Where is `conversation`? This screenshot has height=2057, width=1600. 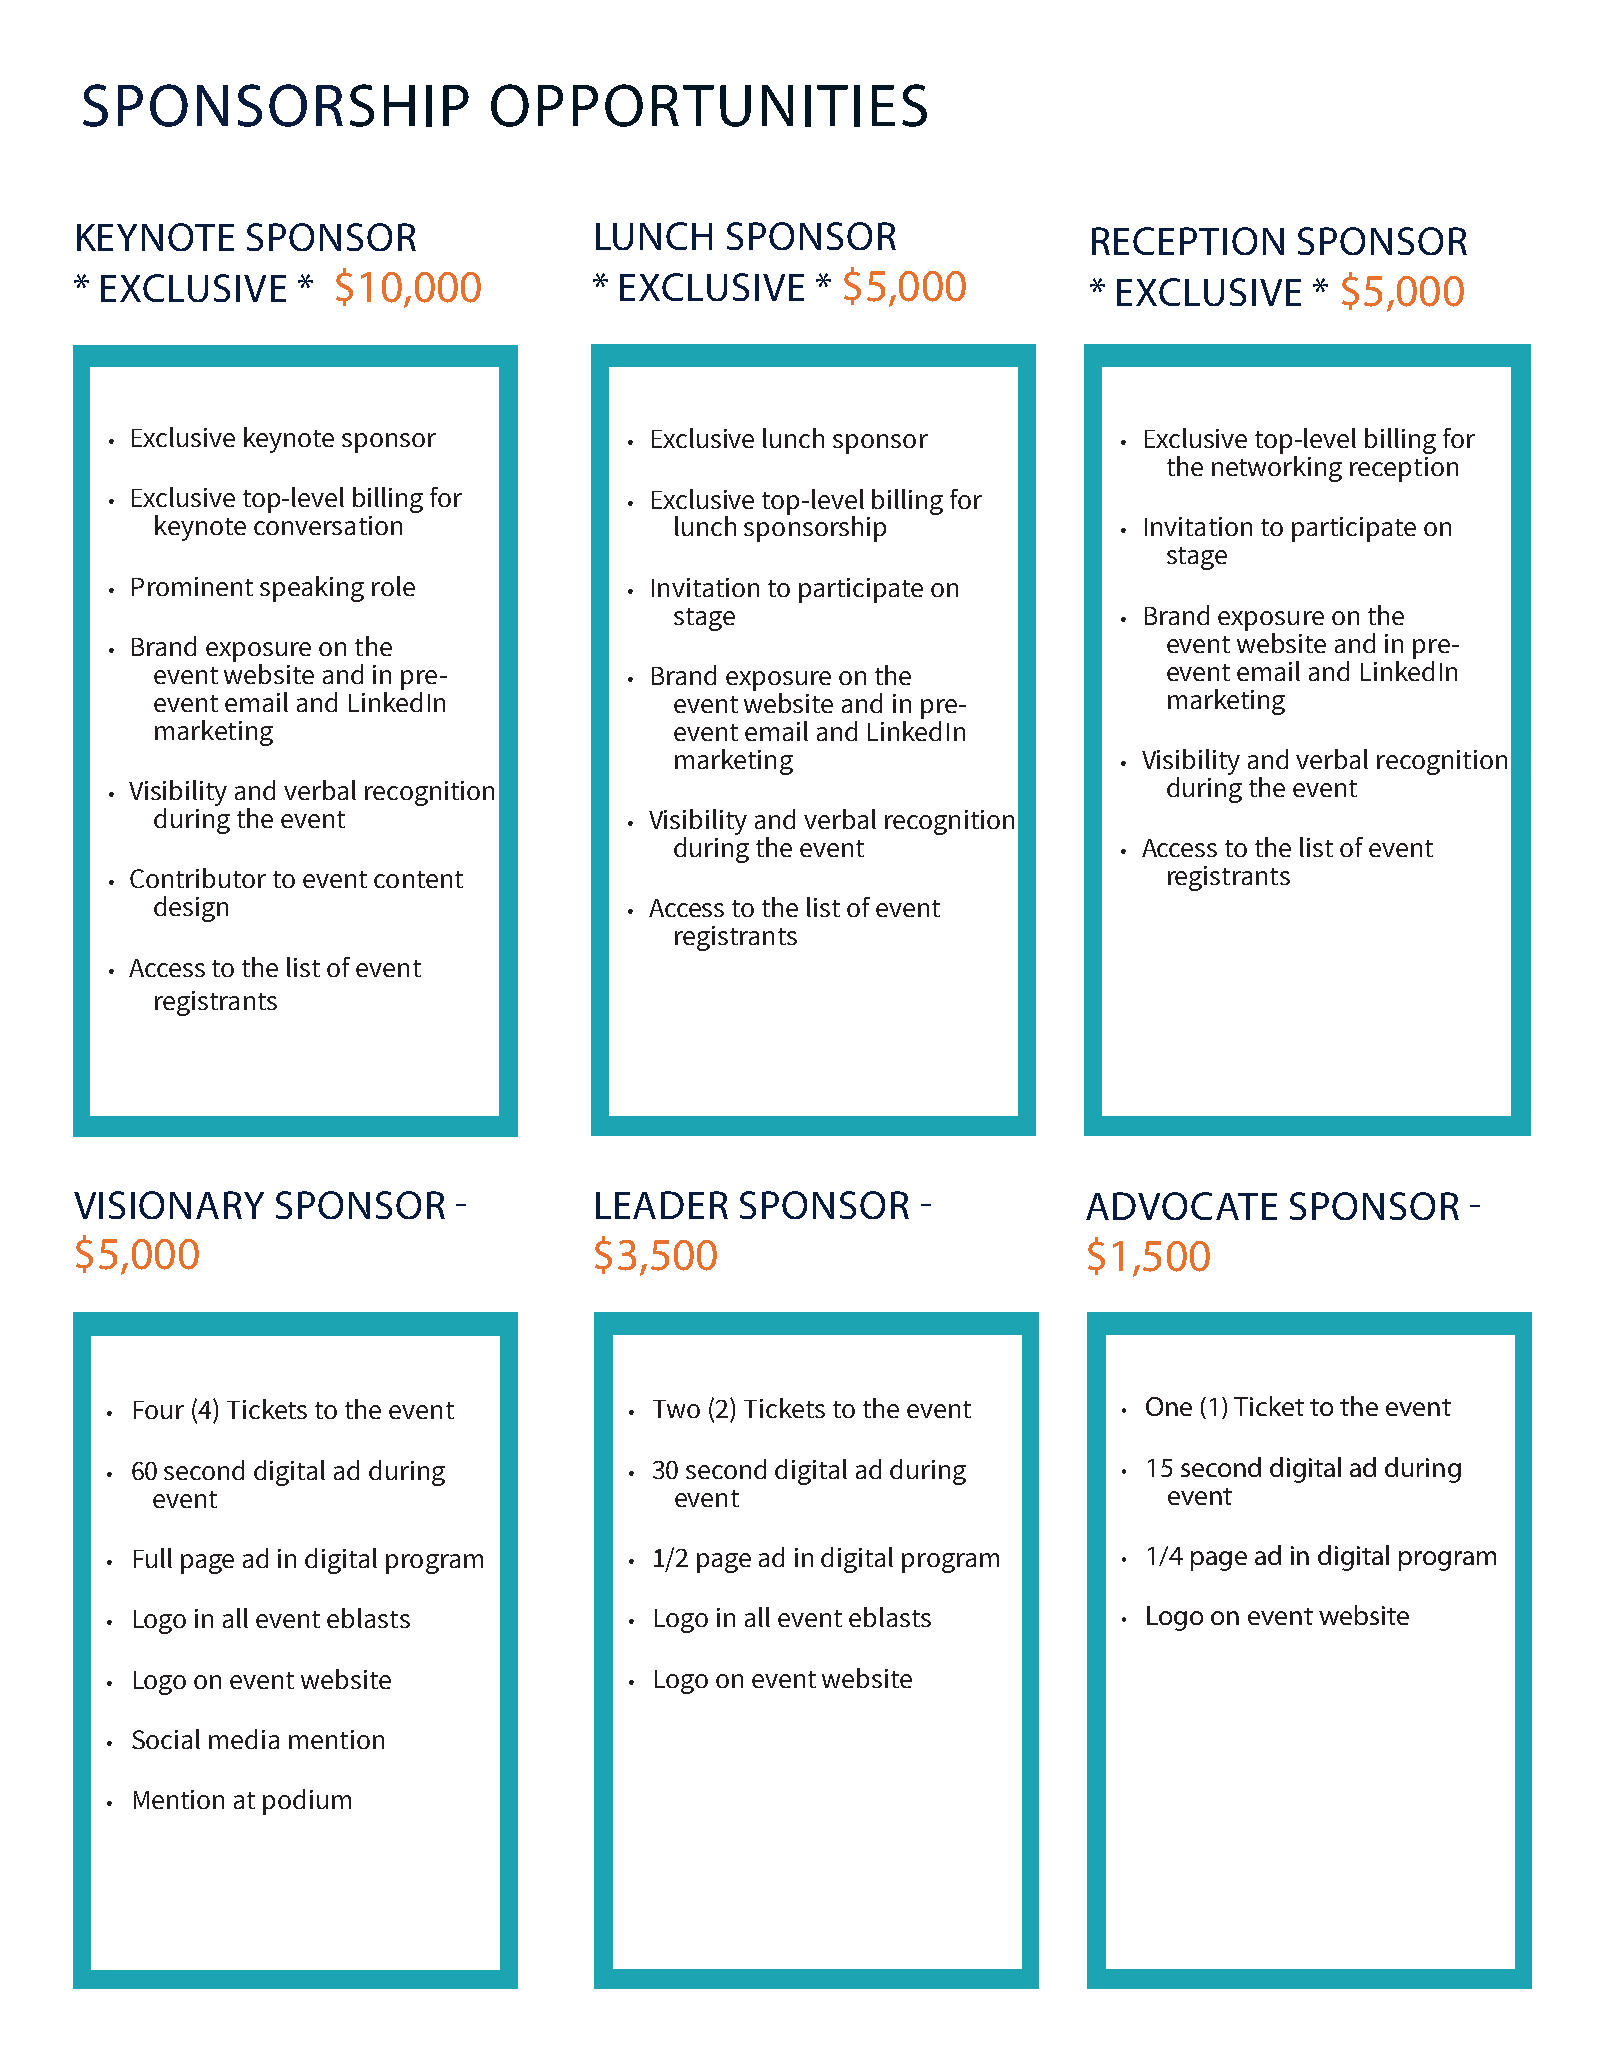 conversation is located at coordinates (328, 525).
